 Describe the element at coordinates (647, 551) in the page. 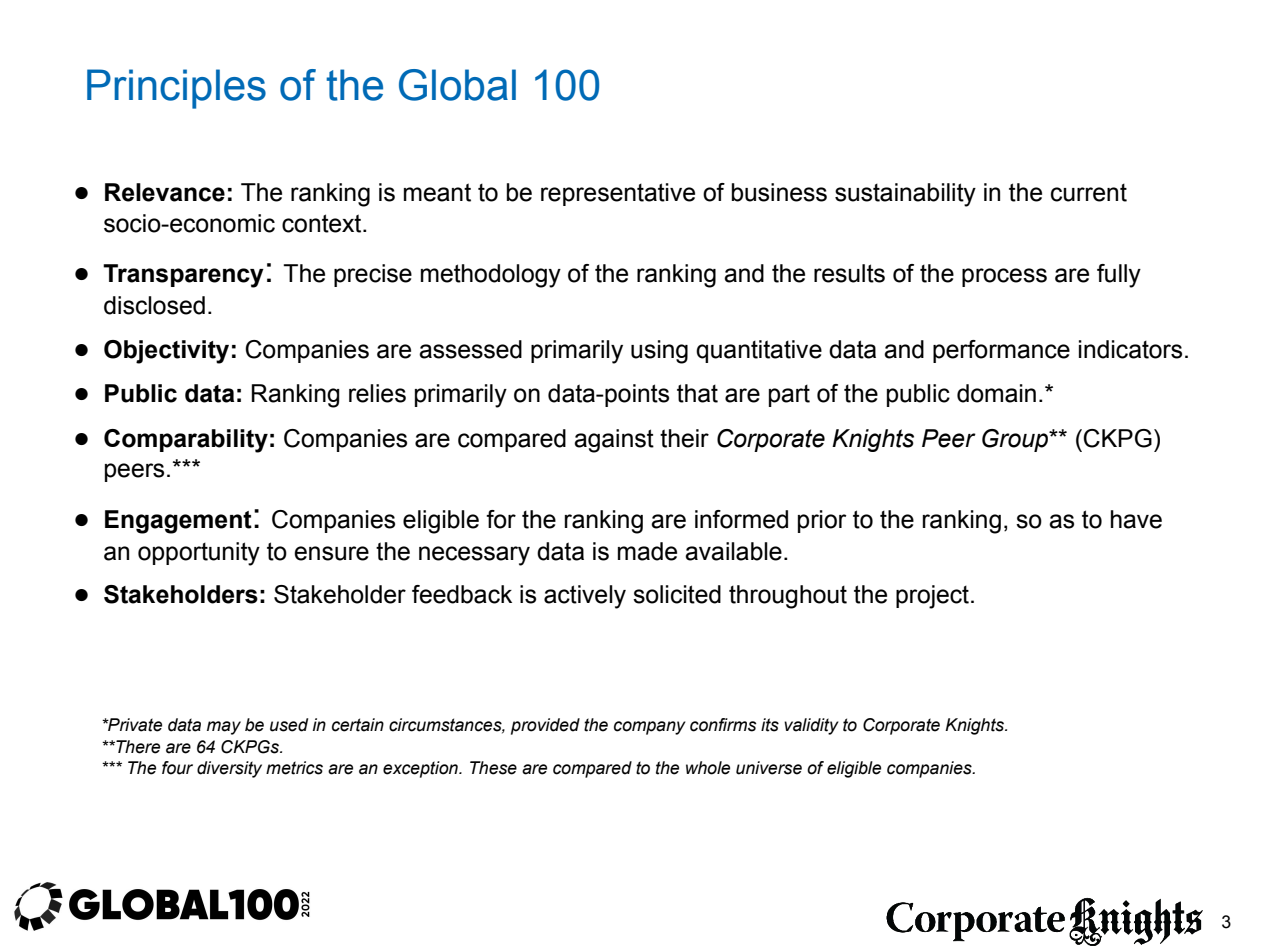

I see `made` at that location.
